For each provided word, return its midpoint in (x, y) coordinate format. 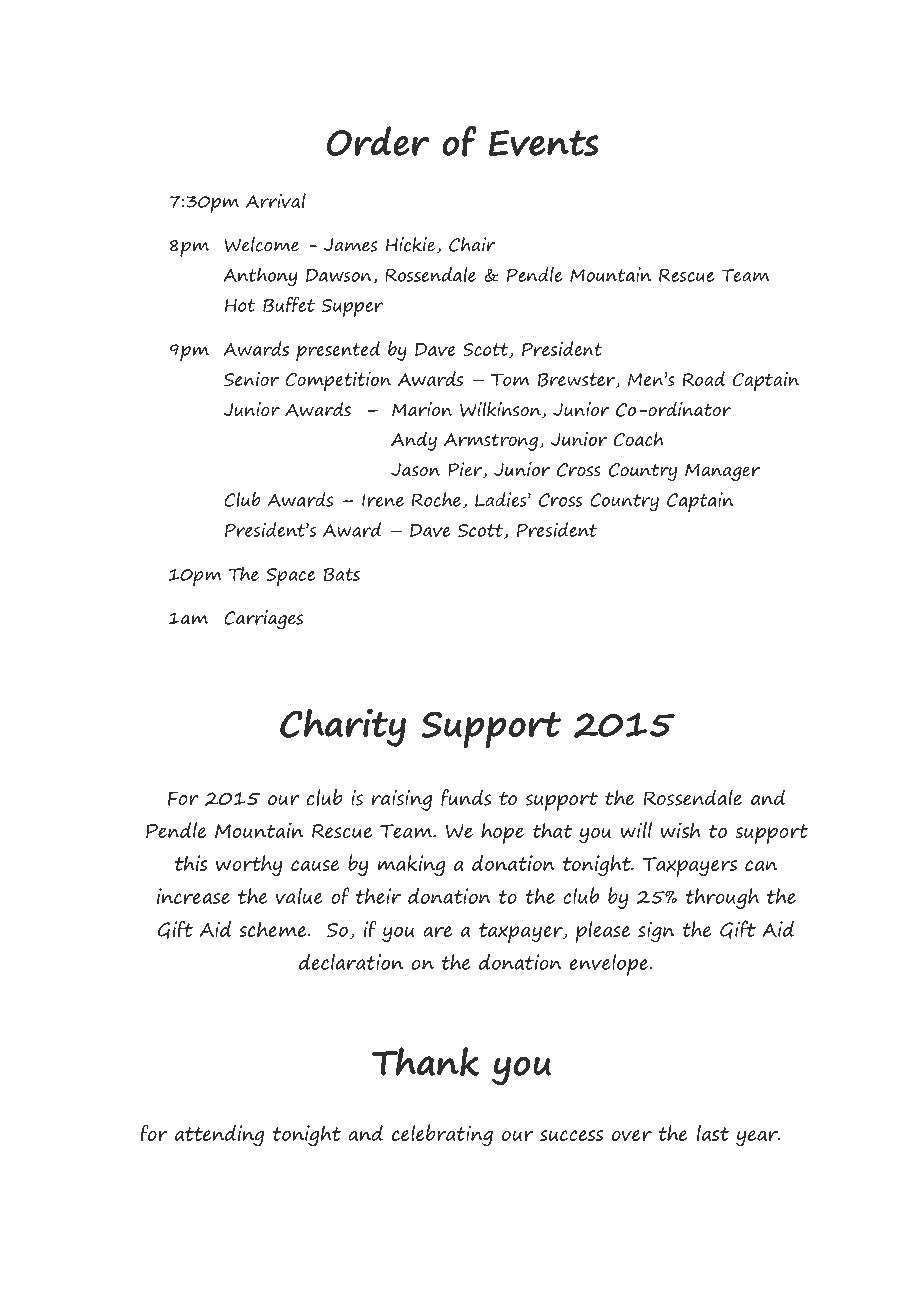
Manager (722, 472)
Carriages (263, 620)
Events (544, 143)
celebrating (442, 1135)
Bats (342, 575)
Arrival (276, 200)
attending (220, 1136)
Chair (472, 244)
